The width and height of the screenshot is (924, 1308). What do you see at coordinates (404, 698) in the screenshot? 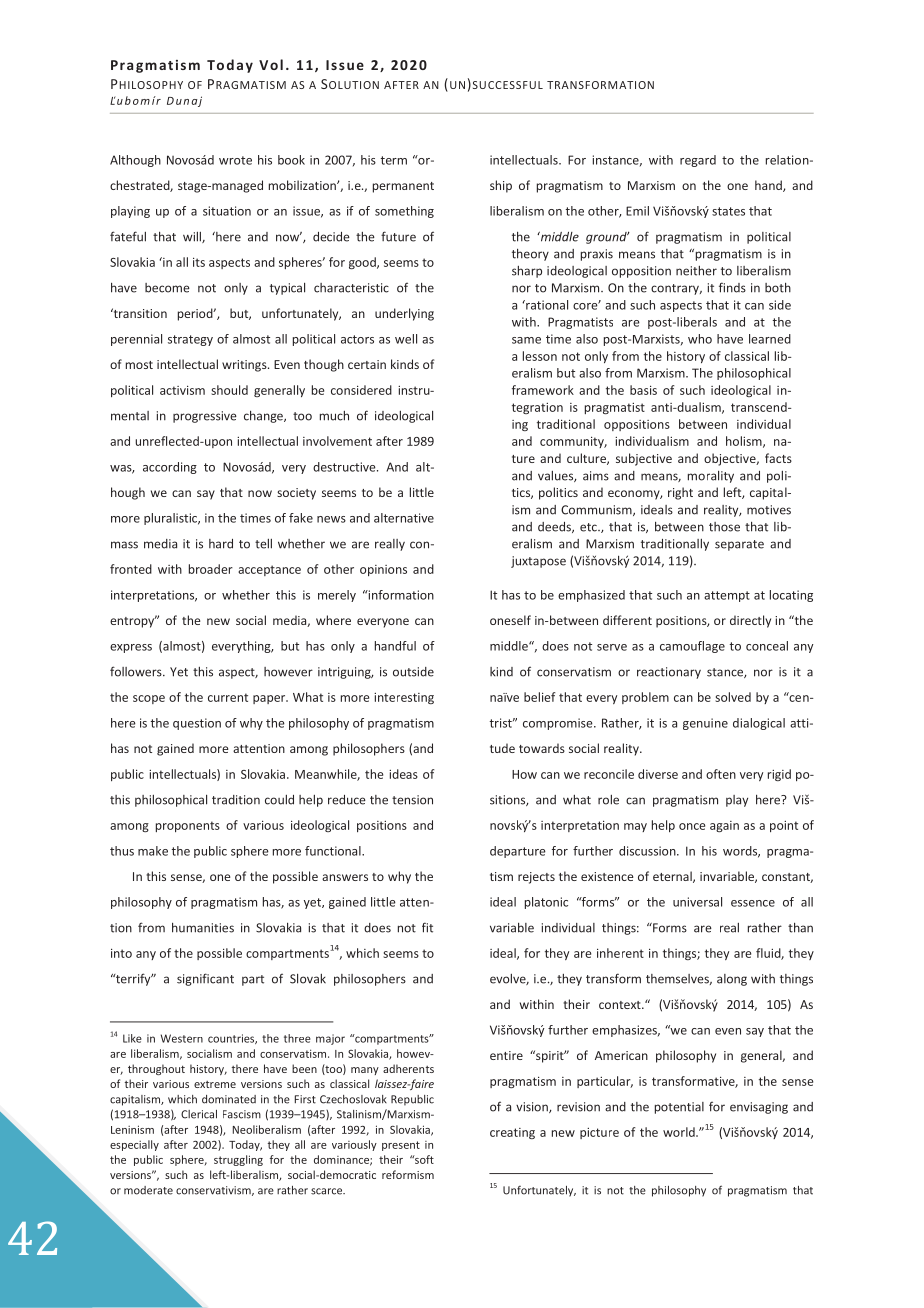
I see `interesting` at bounding box center [404, 698].
